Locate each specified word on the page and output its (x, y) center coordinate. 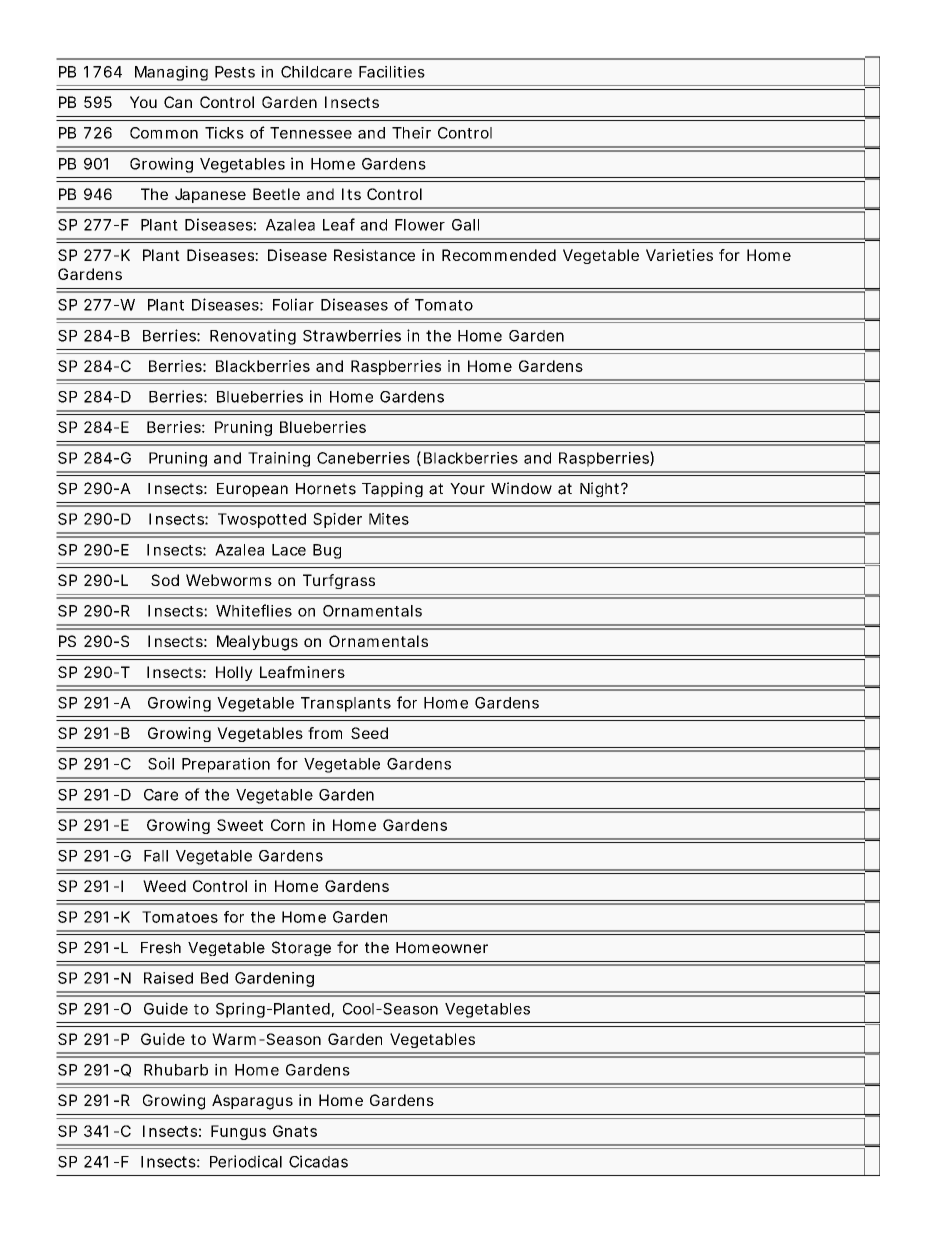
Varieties (679, 255)
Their (411, 133)
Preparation (226, 765)
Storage (301, 948)
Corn (288, 825)
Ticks (224, 133)
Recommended (499, 255)
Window (521, 488)
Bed (214, 978)
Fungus (238, 1132)
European (252, 490)
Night (601, 489)
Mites (389, 519)
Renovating (253, 337)
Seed (369, 733)
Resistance (374, 255)
